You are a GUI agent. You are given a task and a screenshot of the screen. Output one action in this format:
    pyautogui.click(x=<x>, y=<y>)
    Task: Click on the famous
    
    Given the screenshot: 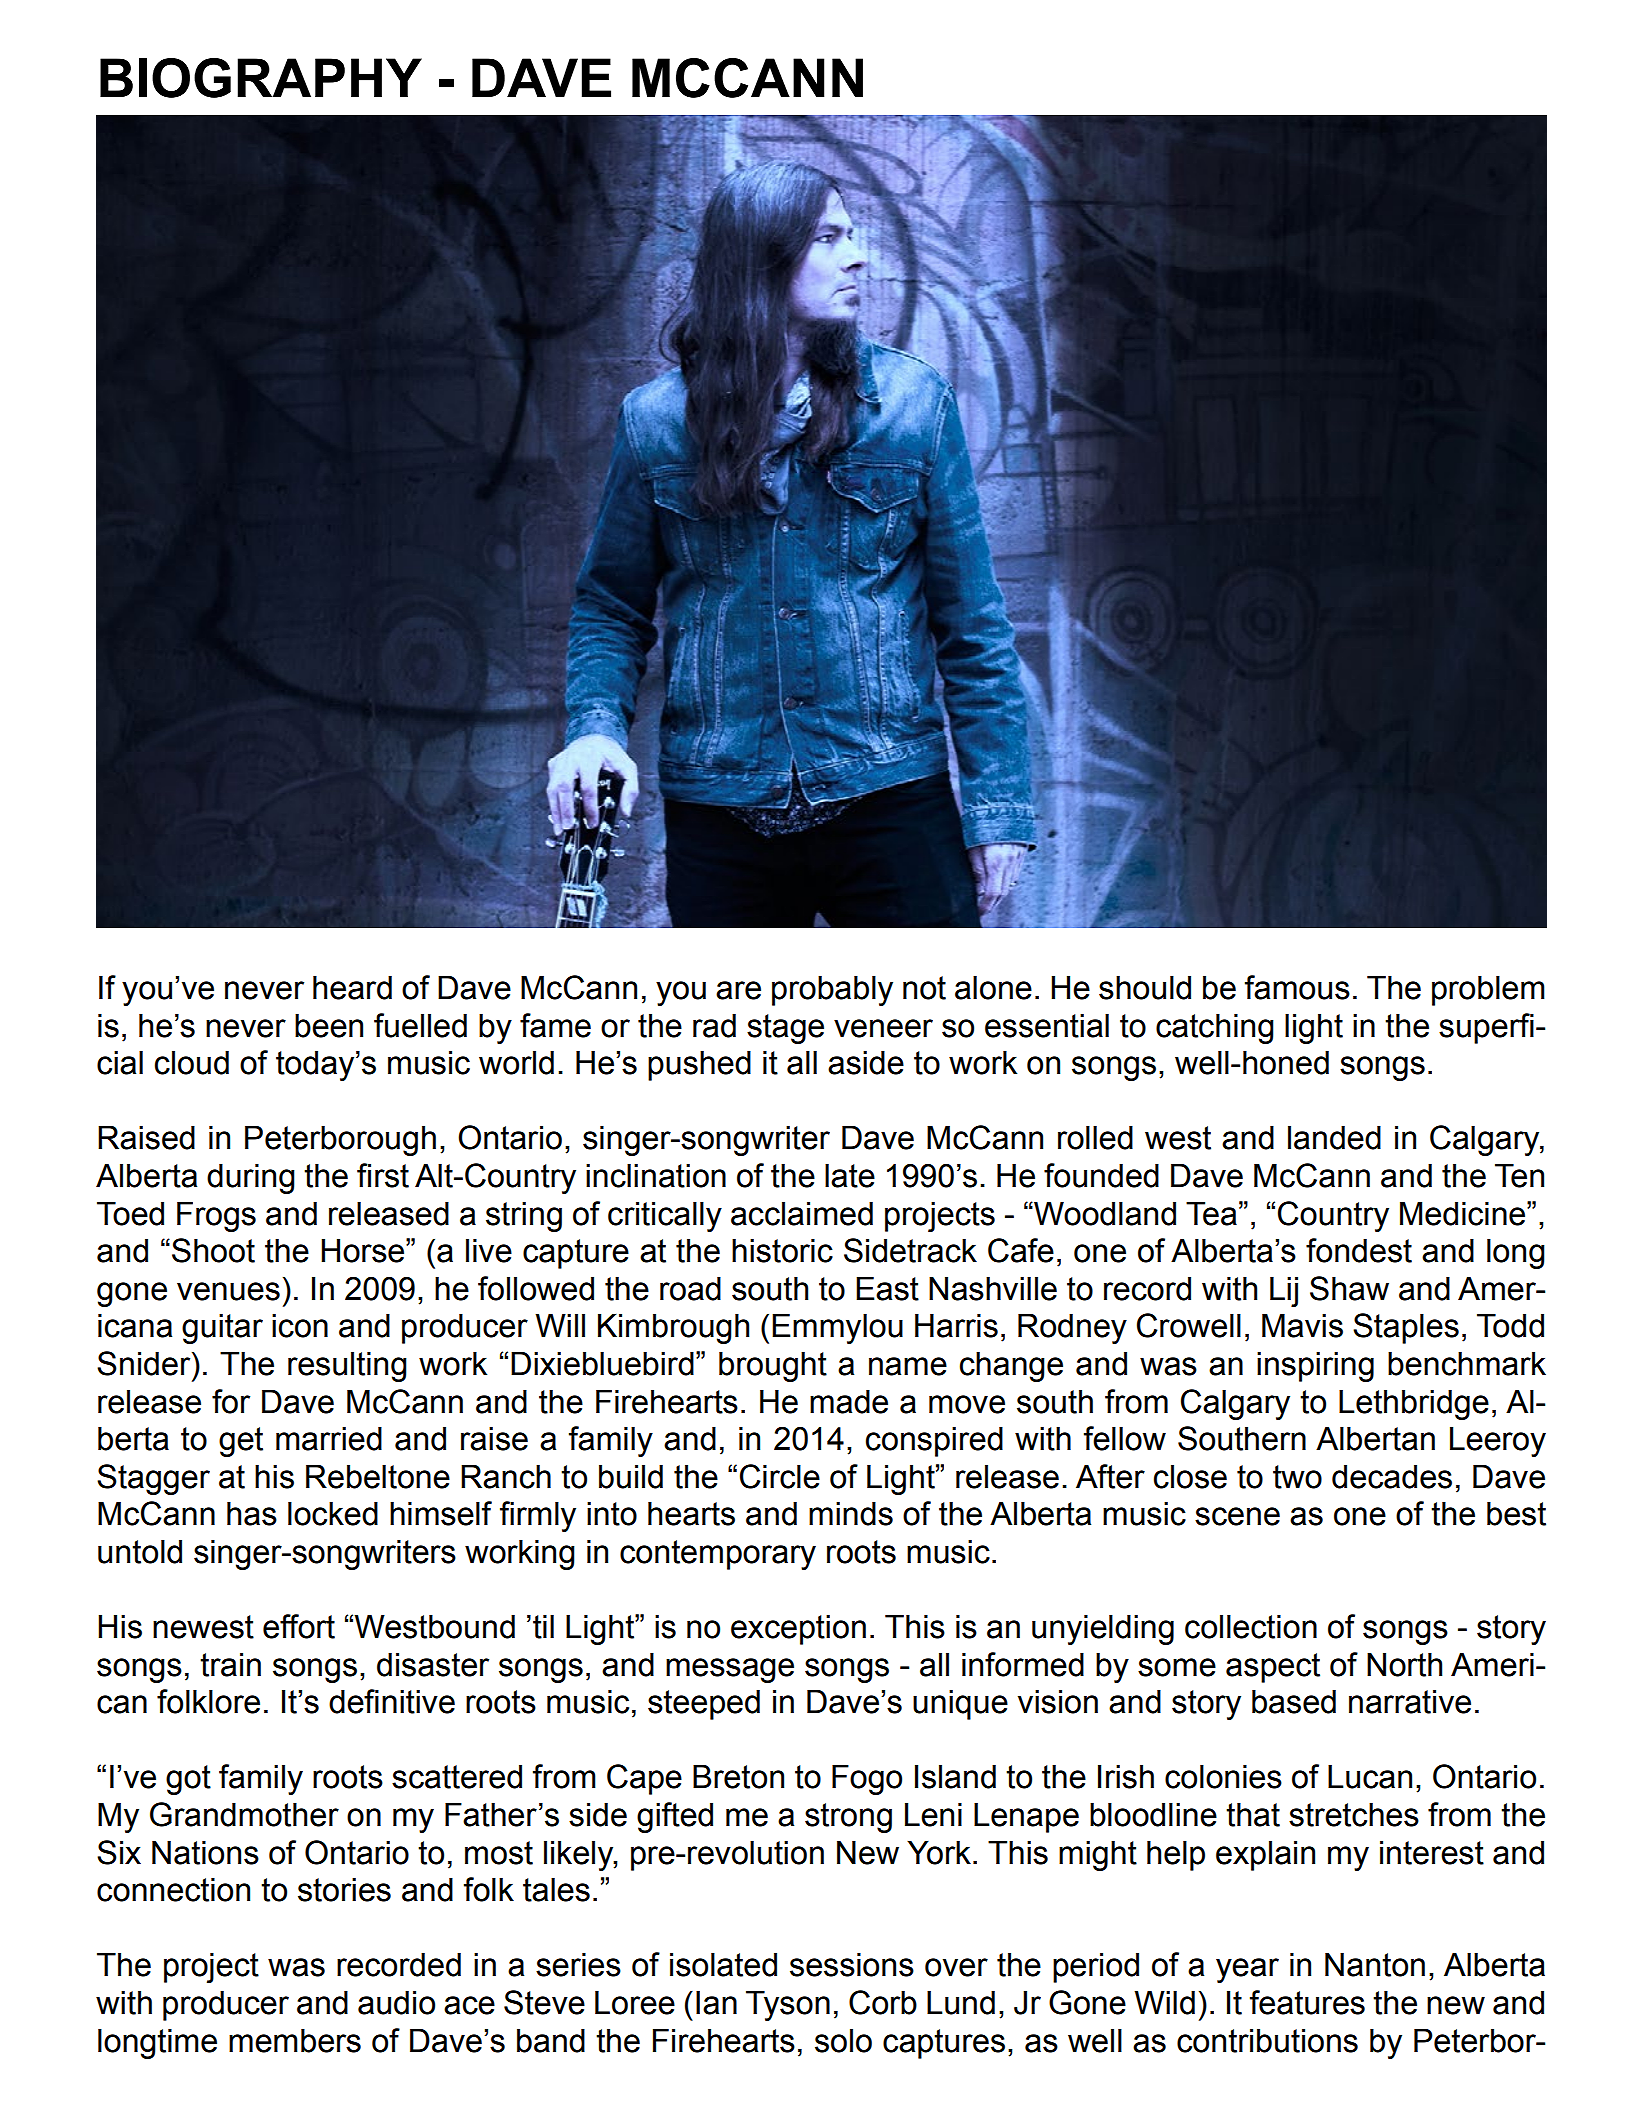 What is the action you would take?
    pyautogui.click(x=1297, y=987)
